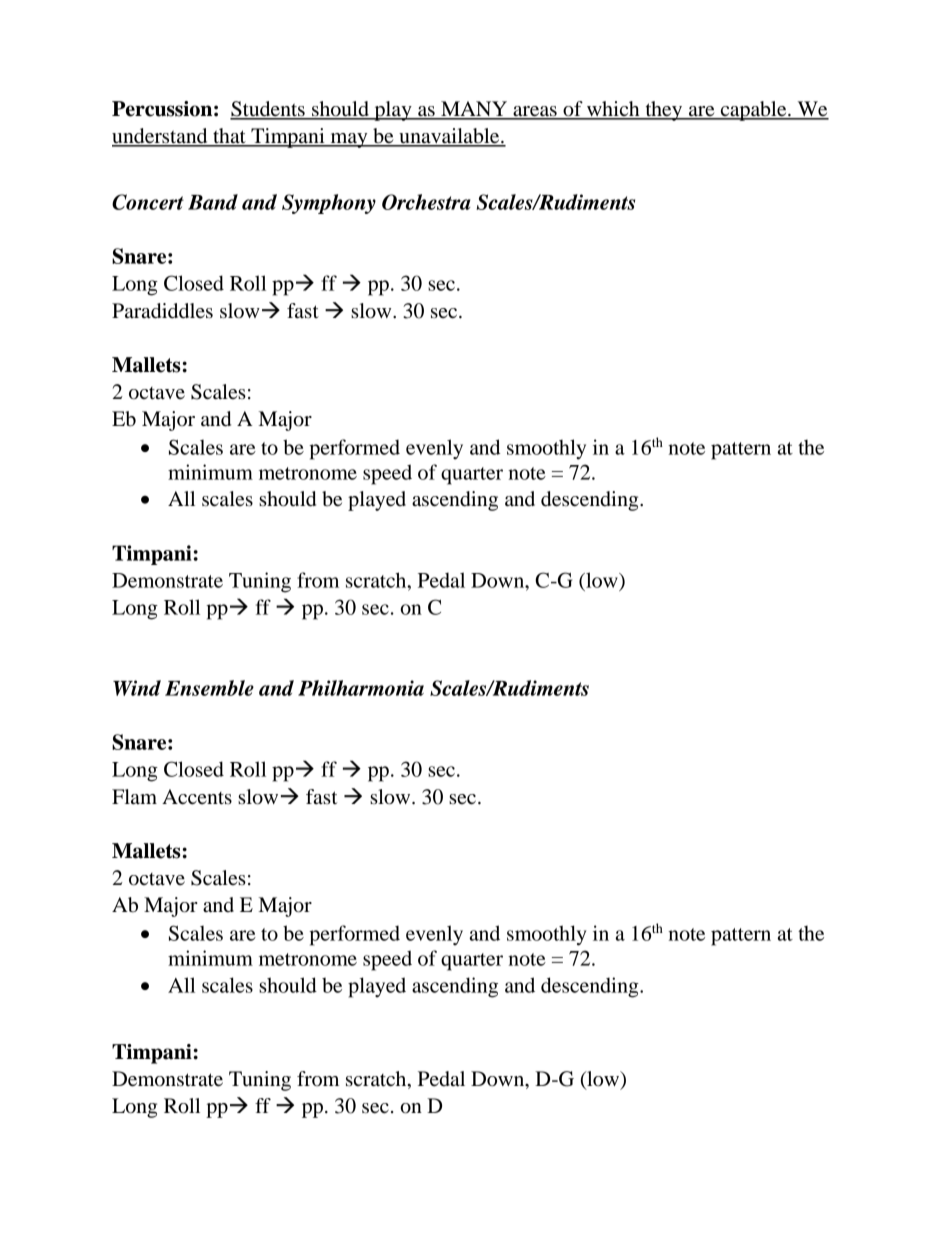  I want to click on areas, so click(535, 112).
